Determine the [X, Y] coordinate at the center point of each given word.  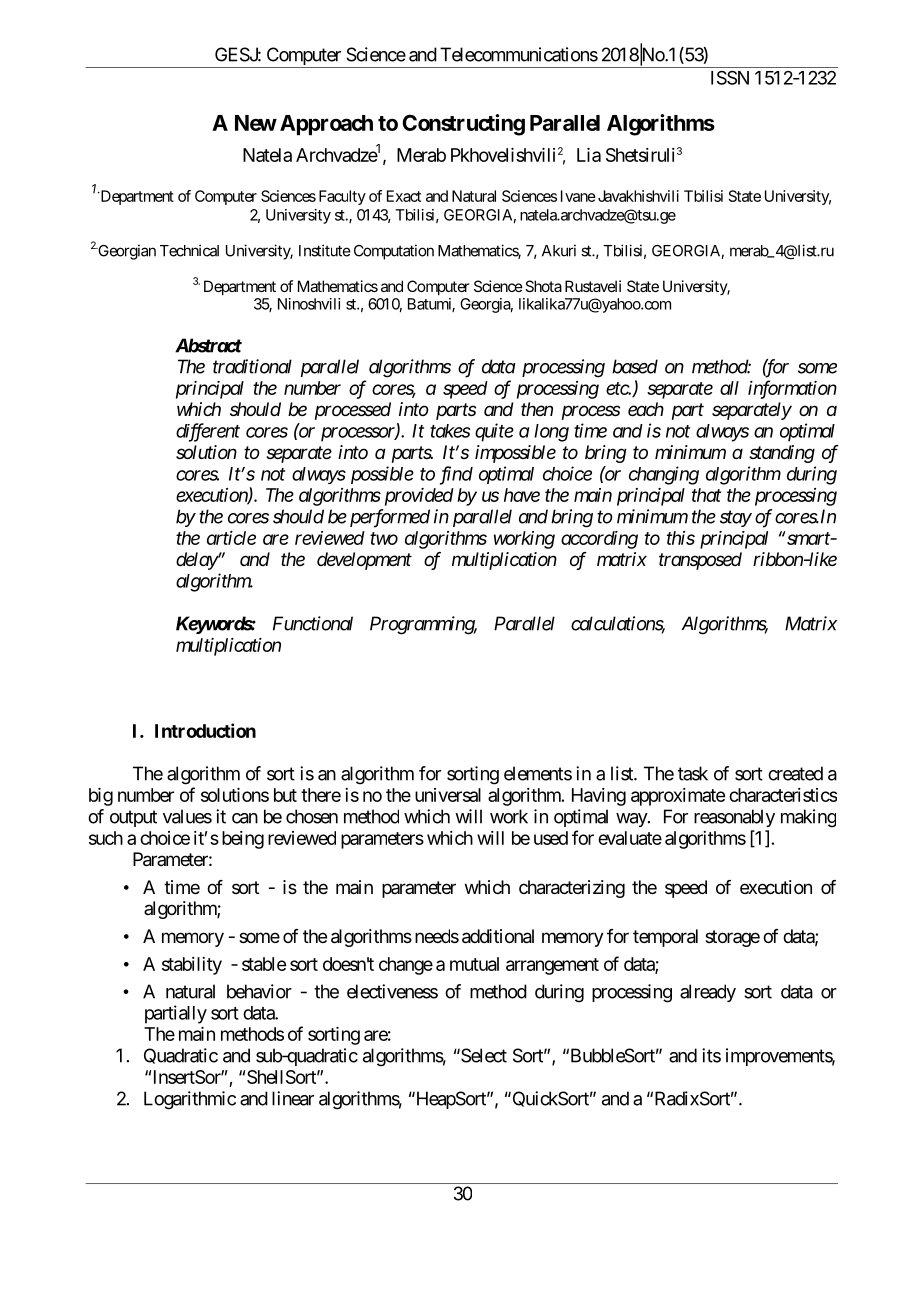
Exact [404, 196]
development [364, 561]
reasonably [734, 818]
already [708, 993]
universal [448, 795]
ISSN [730, 77]
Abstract [208, 345]
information [792, 389]
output [133, 818]
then [537, 409]
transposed [700, 561]
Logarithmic [190, 1100]
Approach [326, 125]
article [231, 538]
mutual [474, 964]
